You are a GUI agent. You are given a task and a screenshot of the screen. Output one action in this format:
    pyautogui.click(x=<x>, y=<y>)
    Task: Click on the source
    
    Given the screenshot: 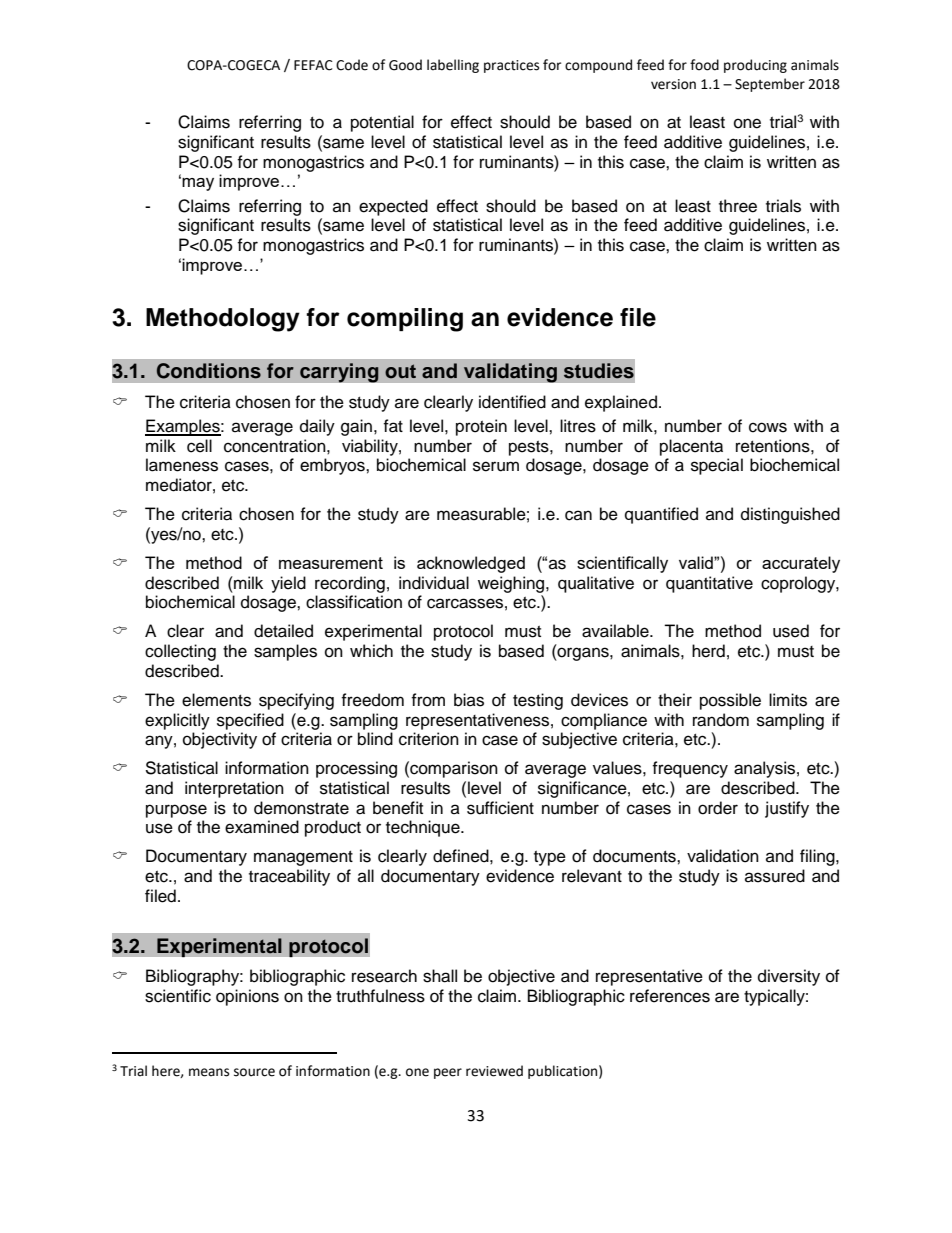 What is the action you would take?
    pyautogui.click(x=254, y=1072)
